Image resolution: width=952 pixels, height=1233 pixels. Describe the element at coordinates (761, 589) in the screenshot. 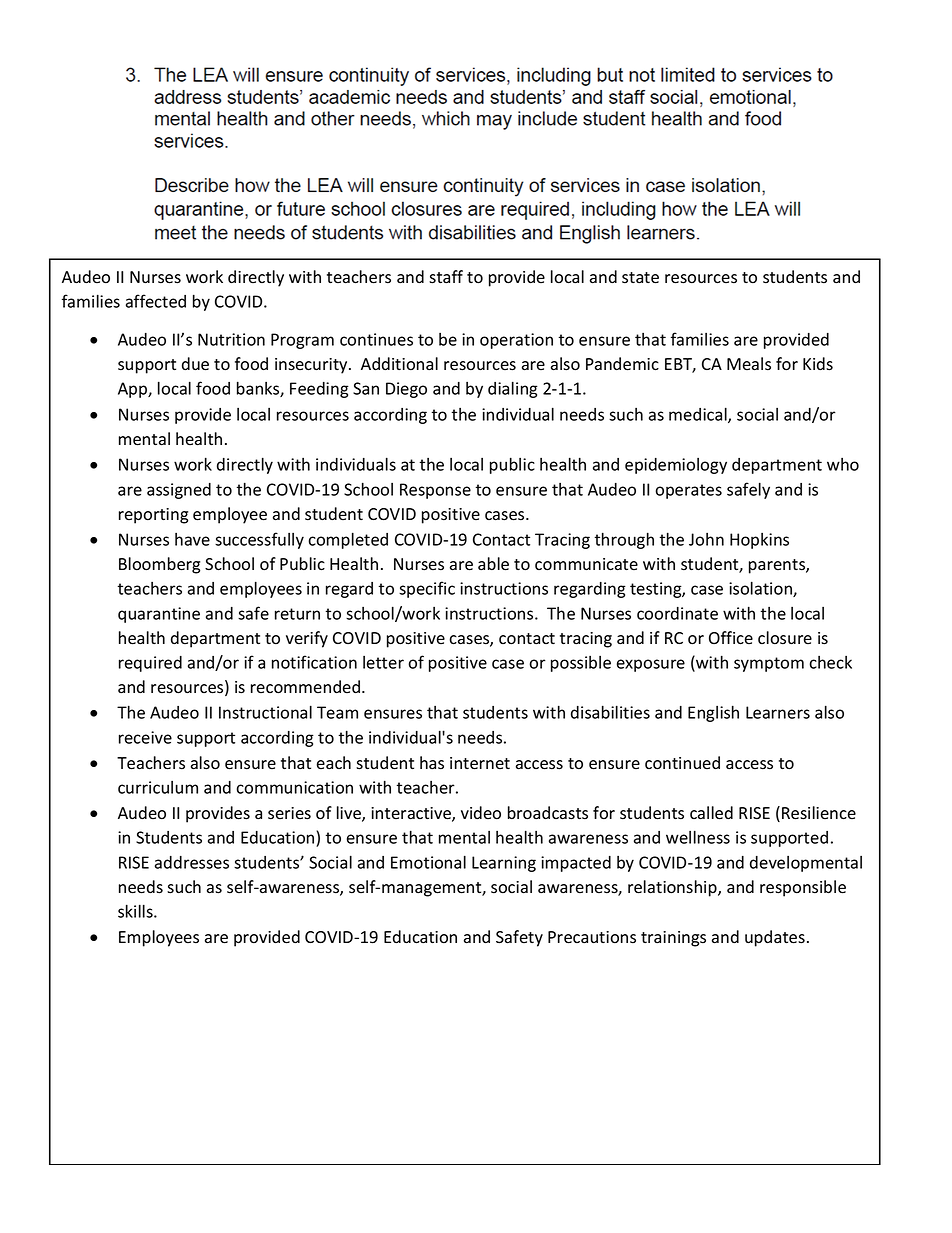

I see `isolation` at that location.
